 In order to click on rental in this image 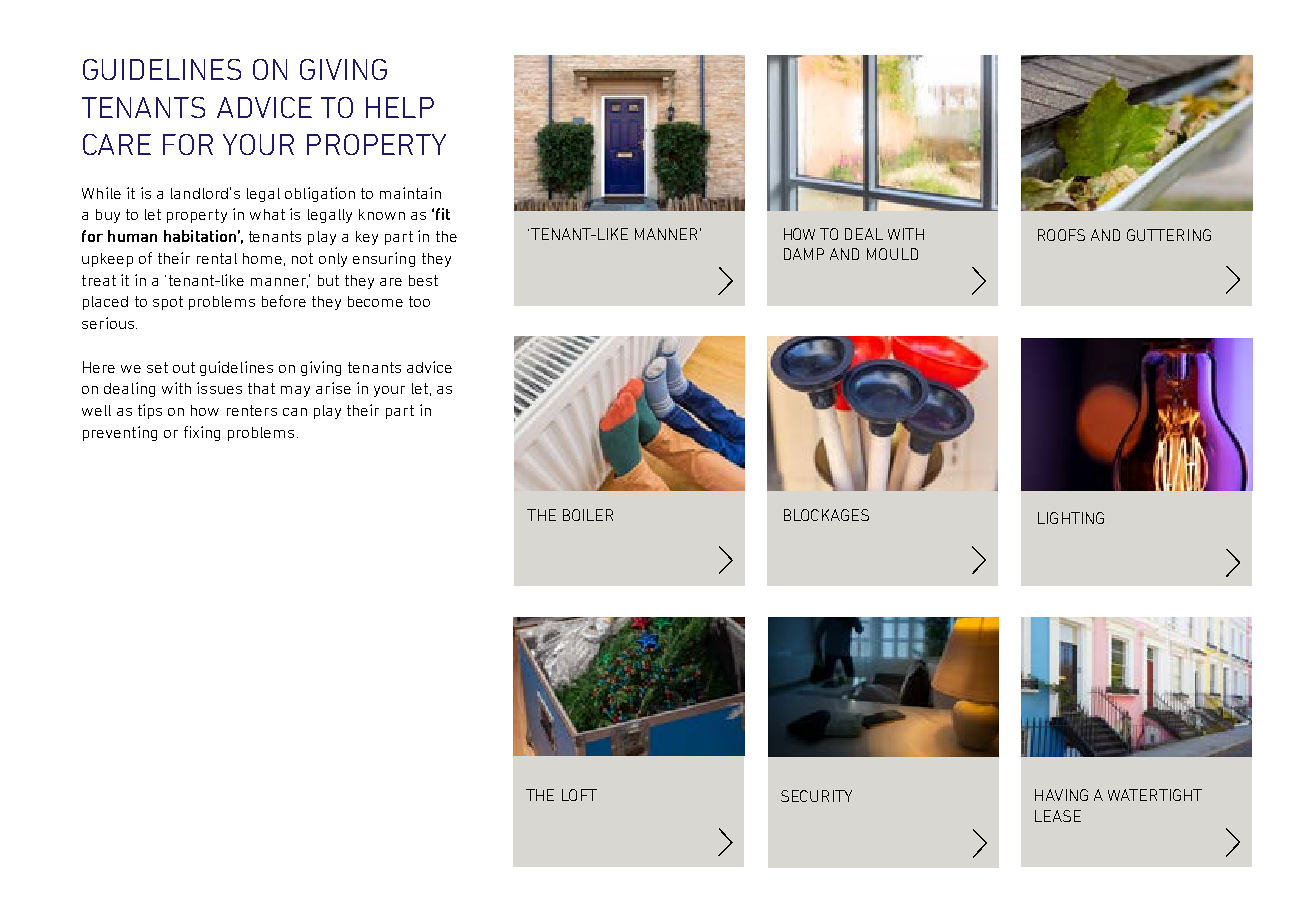, I will do `click(217, 258)`.
